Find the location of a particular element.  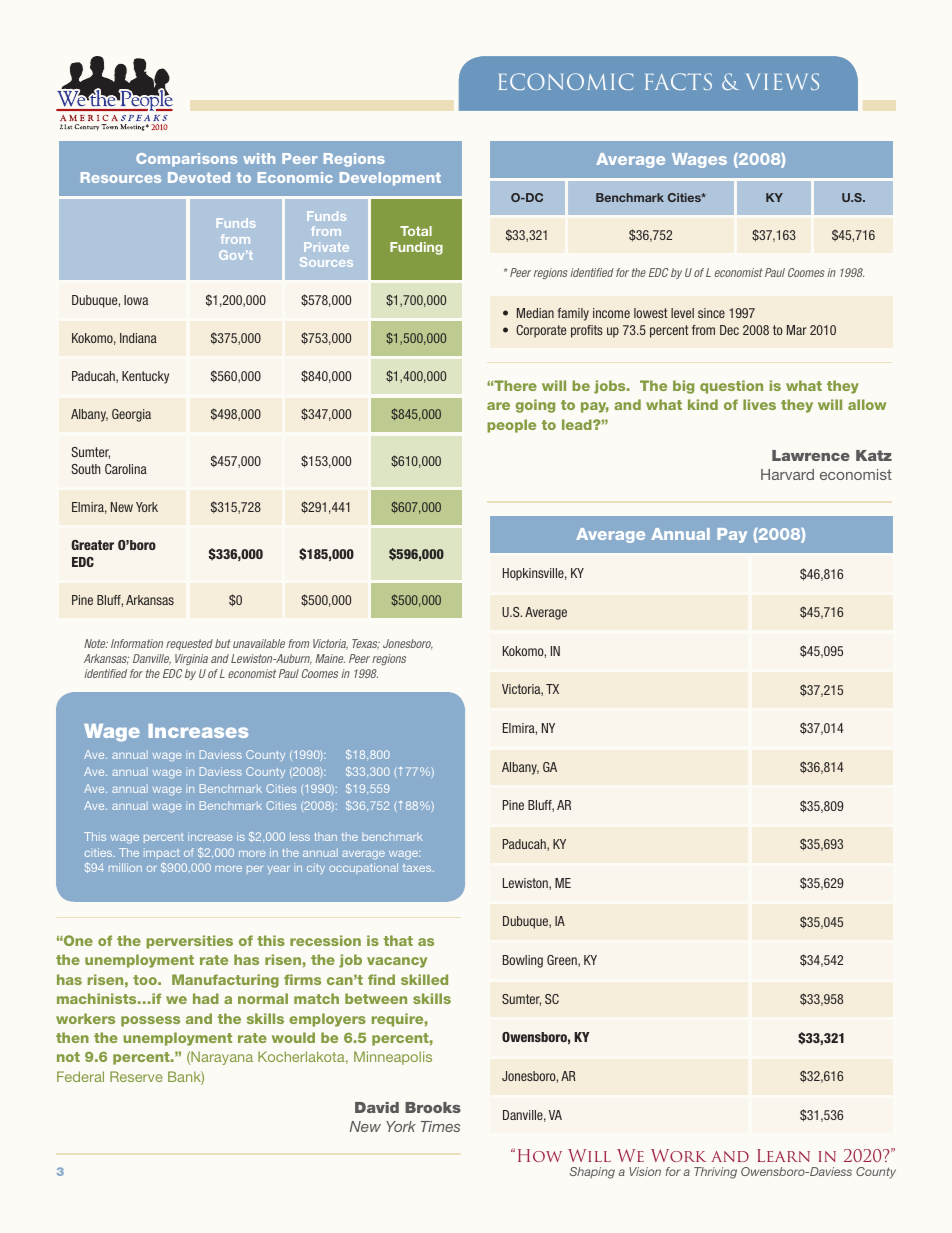

Development is located at coordinates (390, 179).
